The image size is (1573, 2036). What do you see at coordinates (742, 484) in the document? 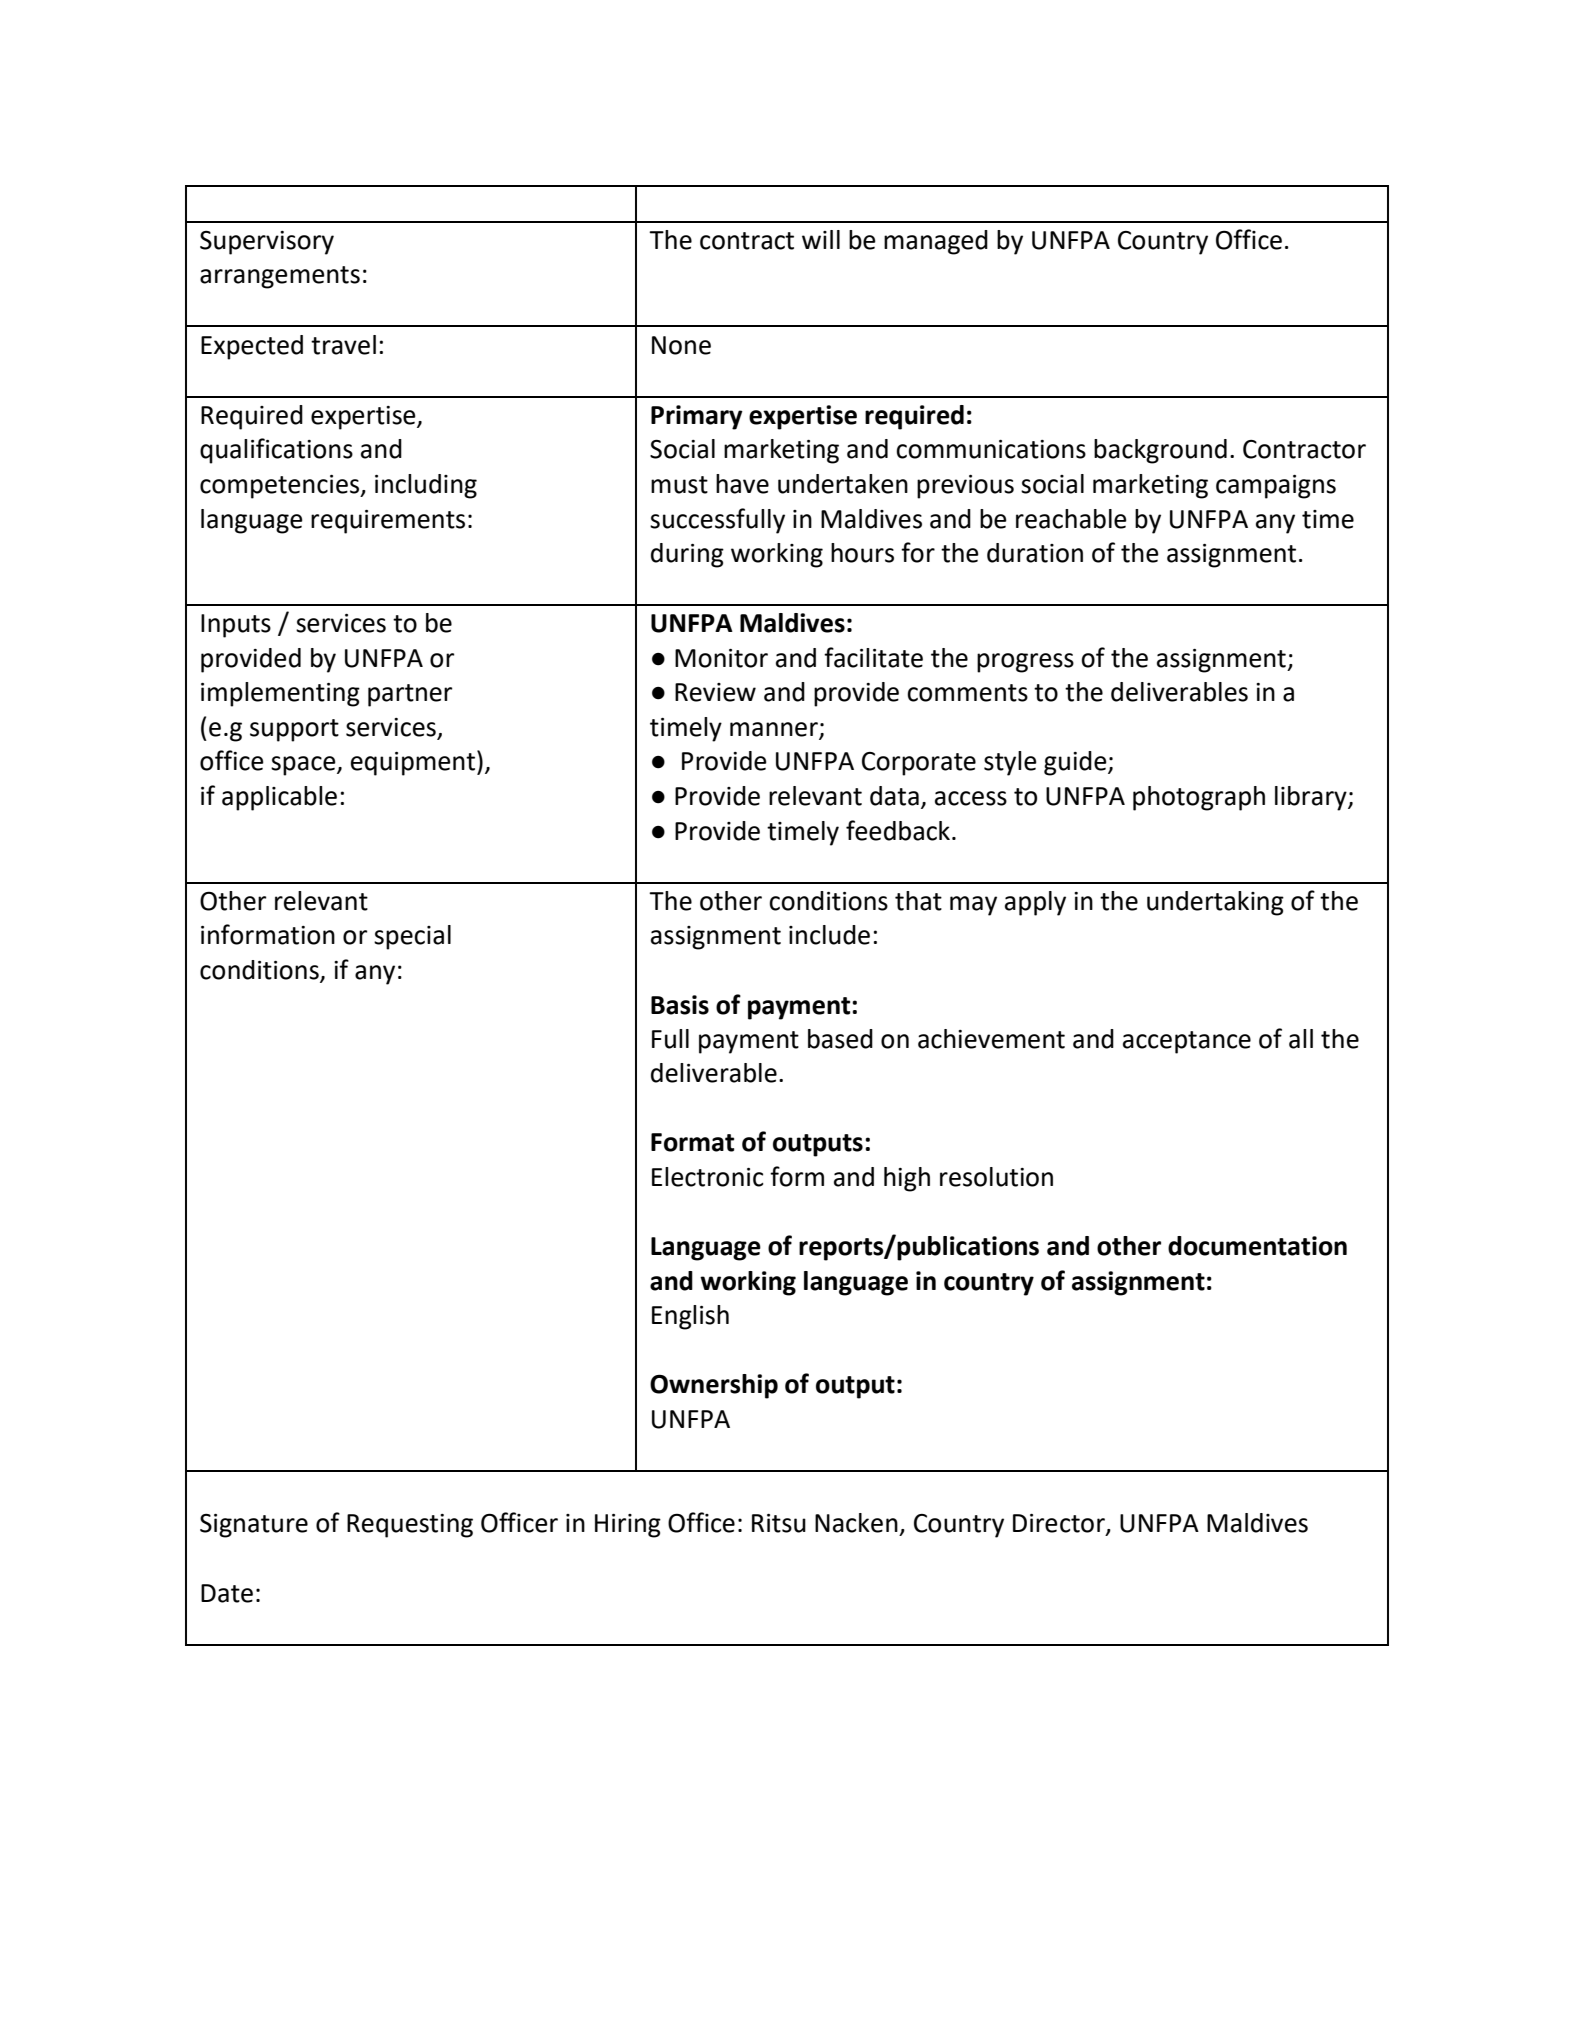
I see `have` at bounding box center [742, 484].
